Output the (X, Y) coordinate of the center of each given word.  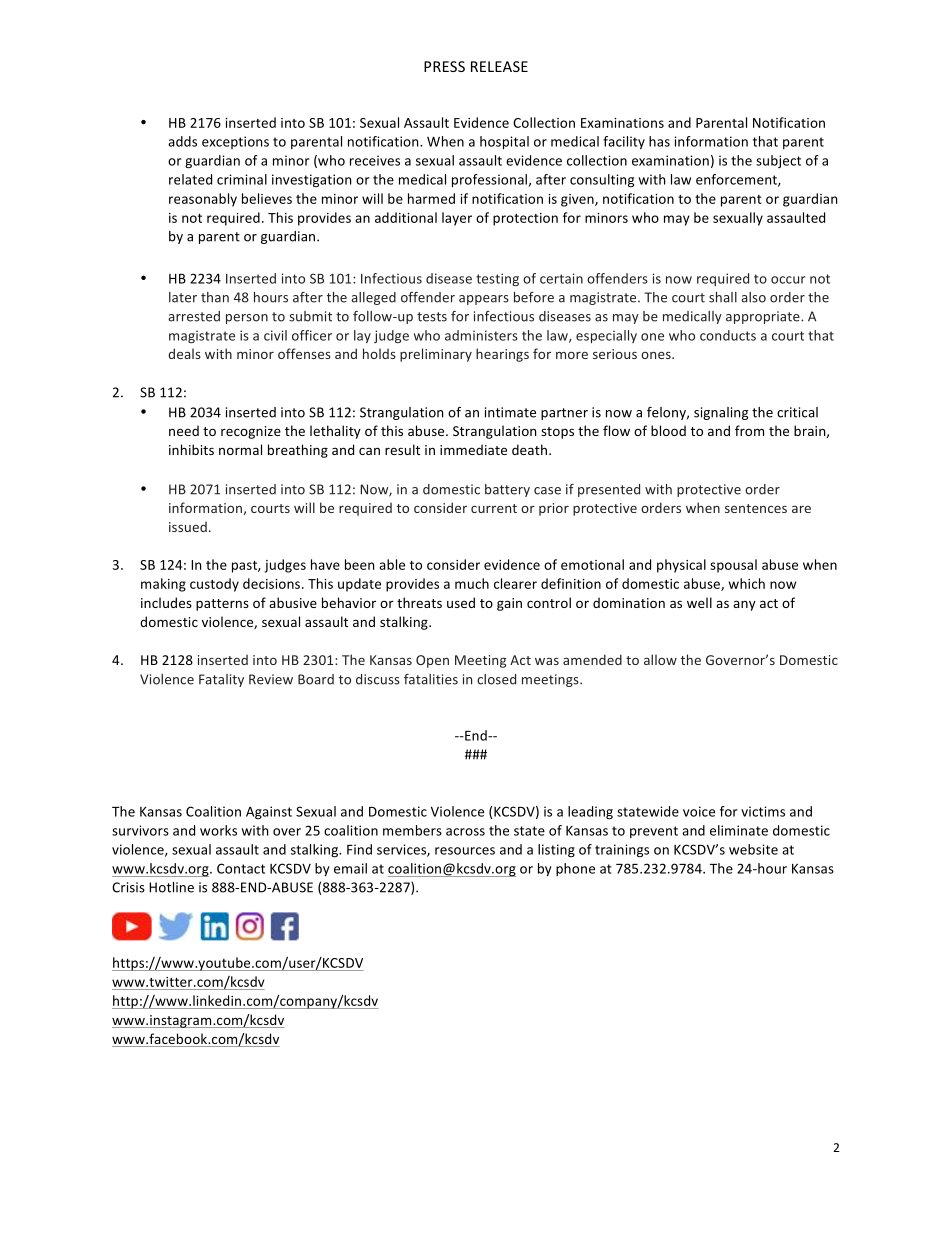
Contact (241, 868)
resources (465, 851)
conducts (728, 335)
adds (182, 141)
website (753, 849)
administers (481, 335)
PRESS (444, 66)
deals (184, 353)
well (699, 602)
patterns (222, 605)
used (461, 602)
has (659, 141)
